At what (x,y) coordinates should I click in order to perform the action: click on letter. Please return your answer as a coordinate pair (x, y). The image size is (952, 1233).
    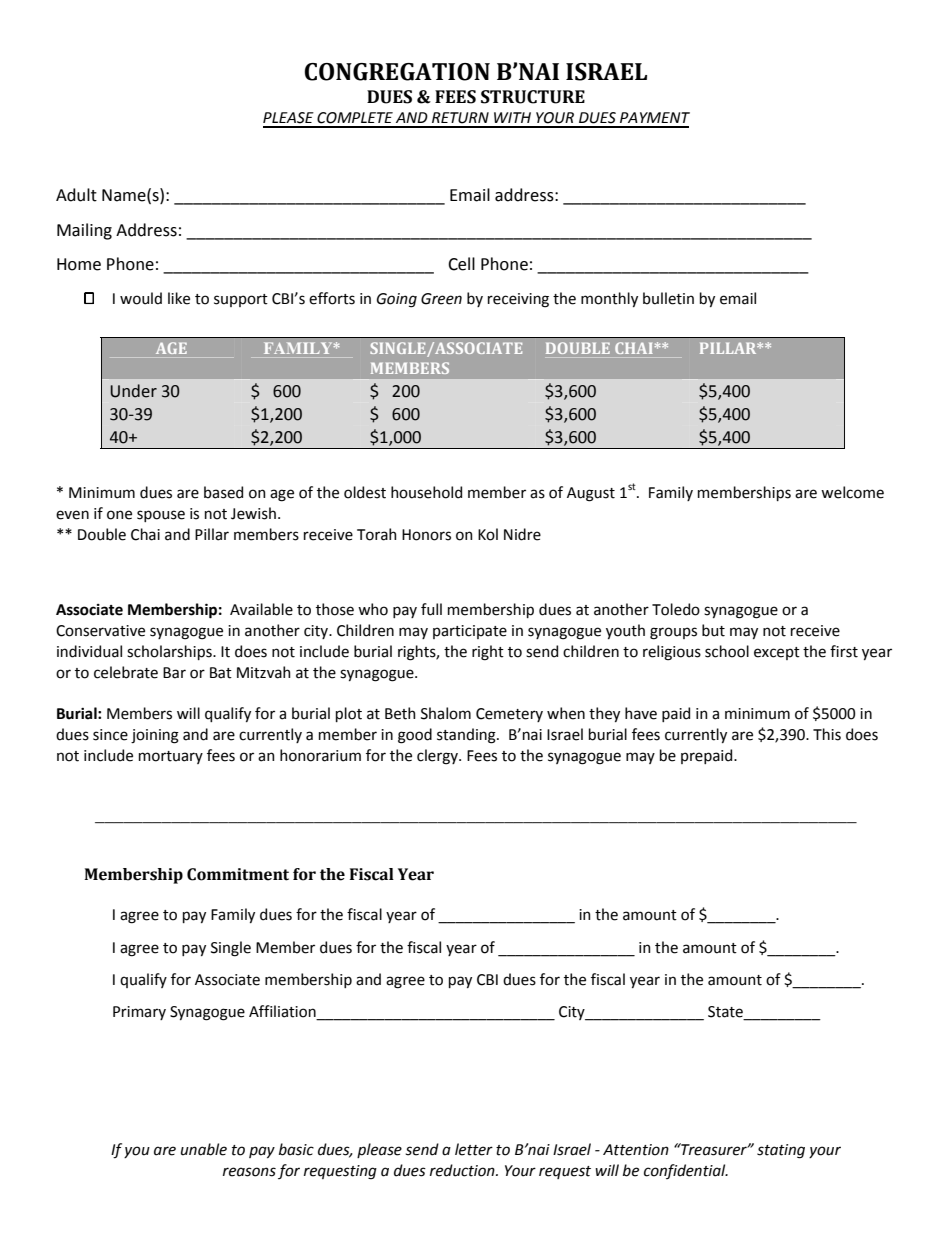
    Looking at the image, I should click on (474, 1149).
